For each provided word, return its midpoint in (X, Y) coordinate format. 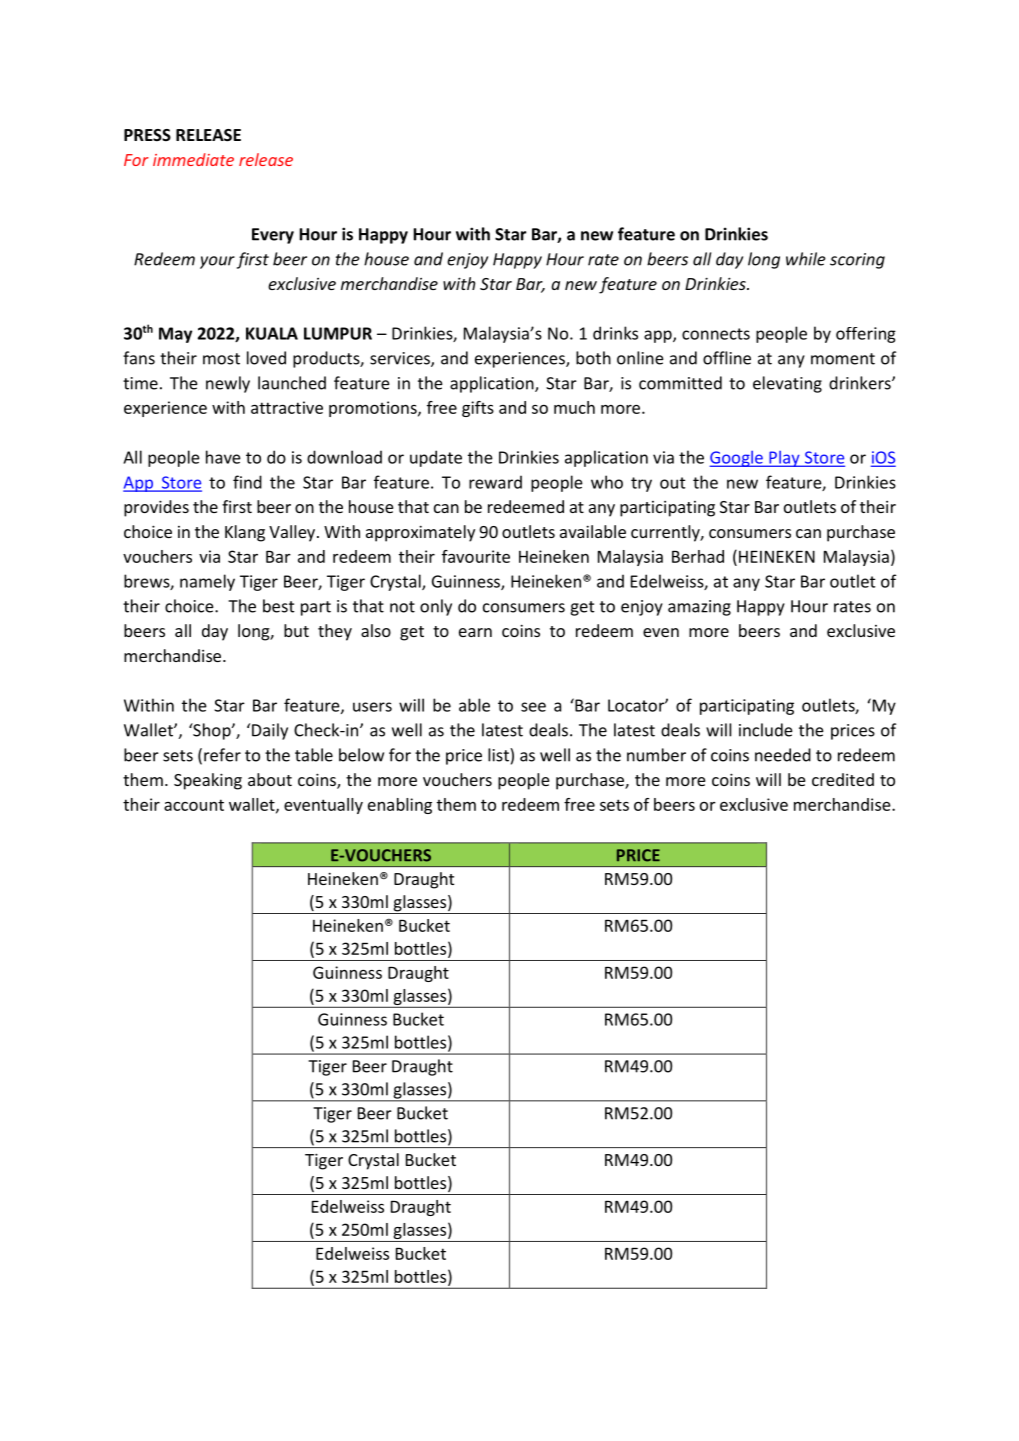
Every (273, 236)
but (296, 630)
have (223, 457)
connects (716, 334)
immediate (193, 159)
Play (784, 459)
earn (475, 632)
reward (495, 482)
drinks (615, 333)
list (499, 755)
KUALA (272, 333)
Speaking (208, 781)
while (806, 259)
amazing (699, 608)
